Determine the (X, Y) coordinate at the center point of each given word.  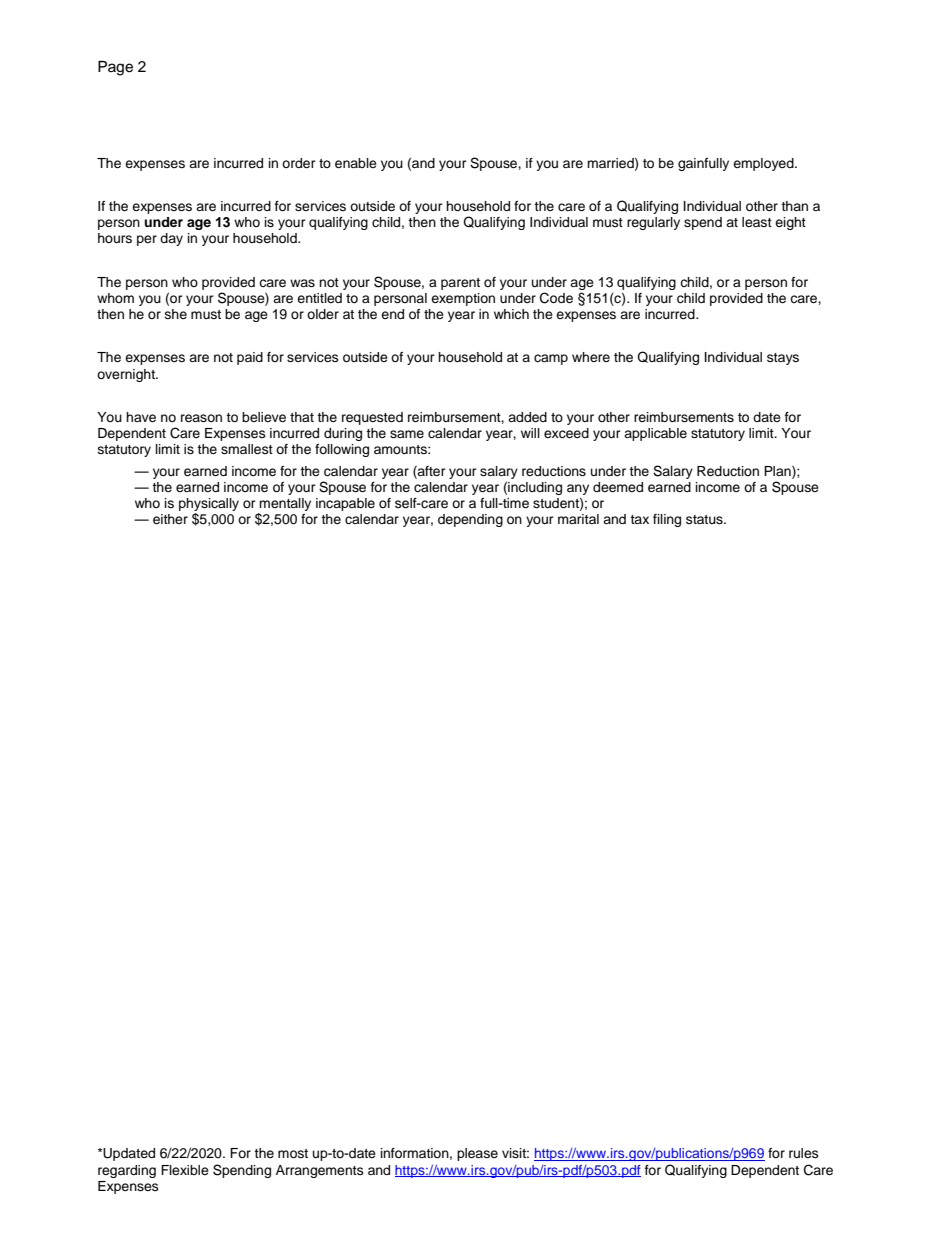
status (705, 519)
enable (356, 163)
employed (764, 164)
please (477, 1154)
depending (470, 520)
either (170, 519)
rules (804, 1153)
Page (115, 68)
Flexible (185, 1170)
